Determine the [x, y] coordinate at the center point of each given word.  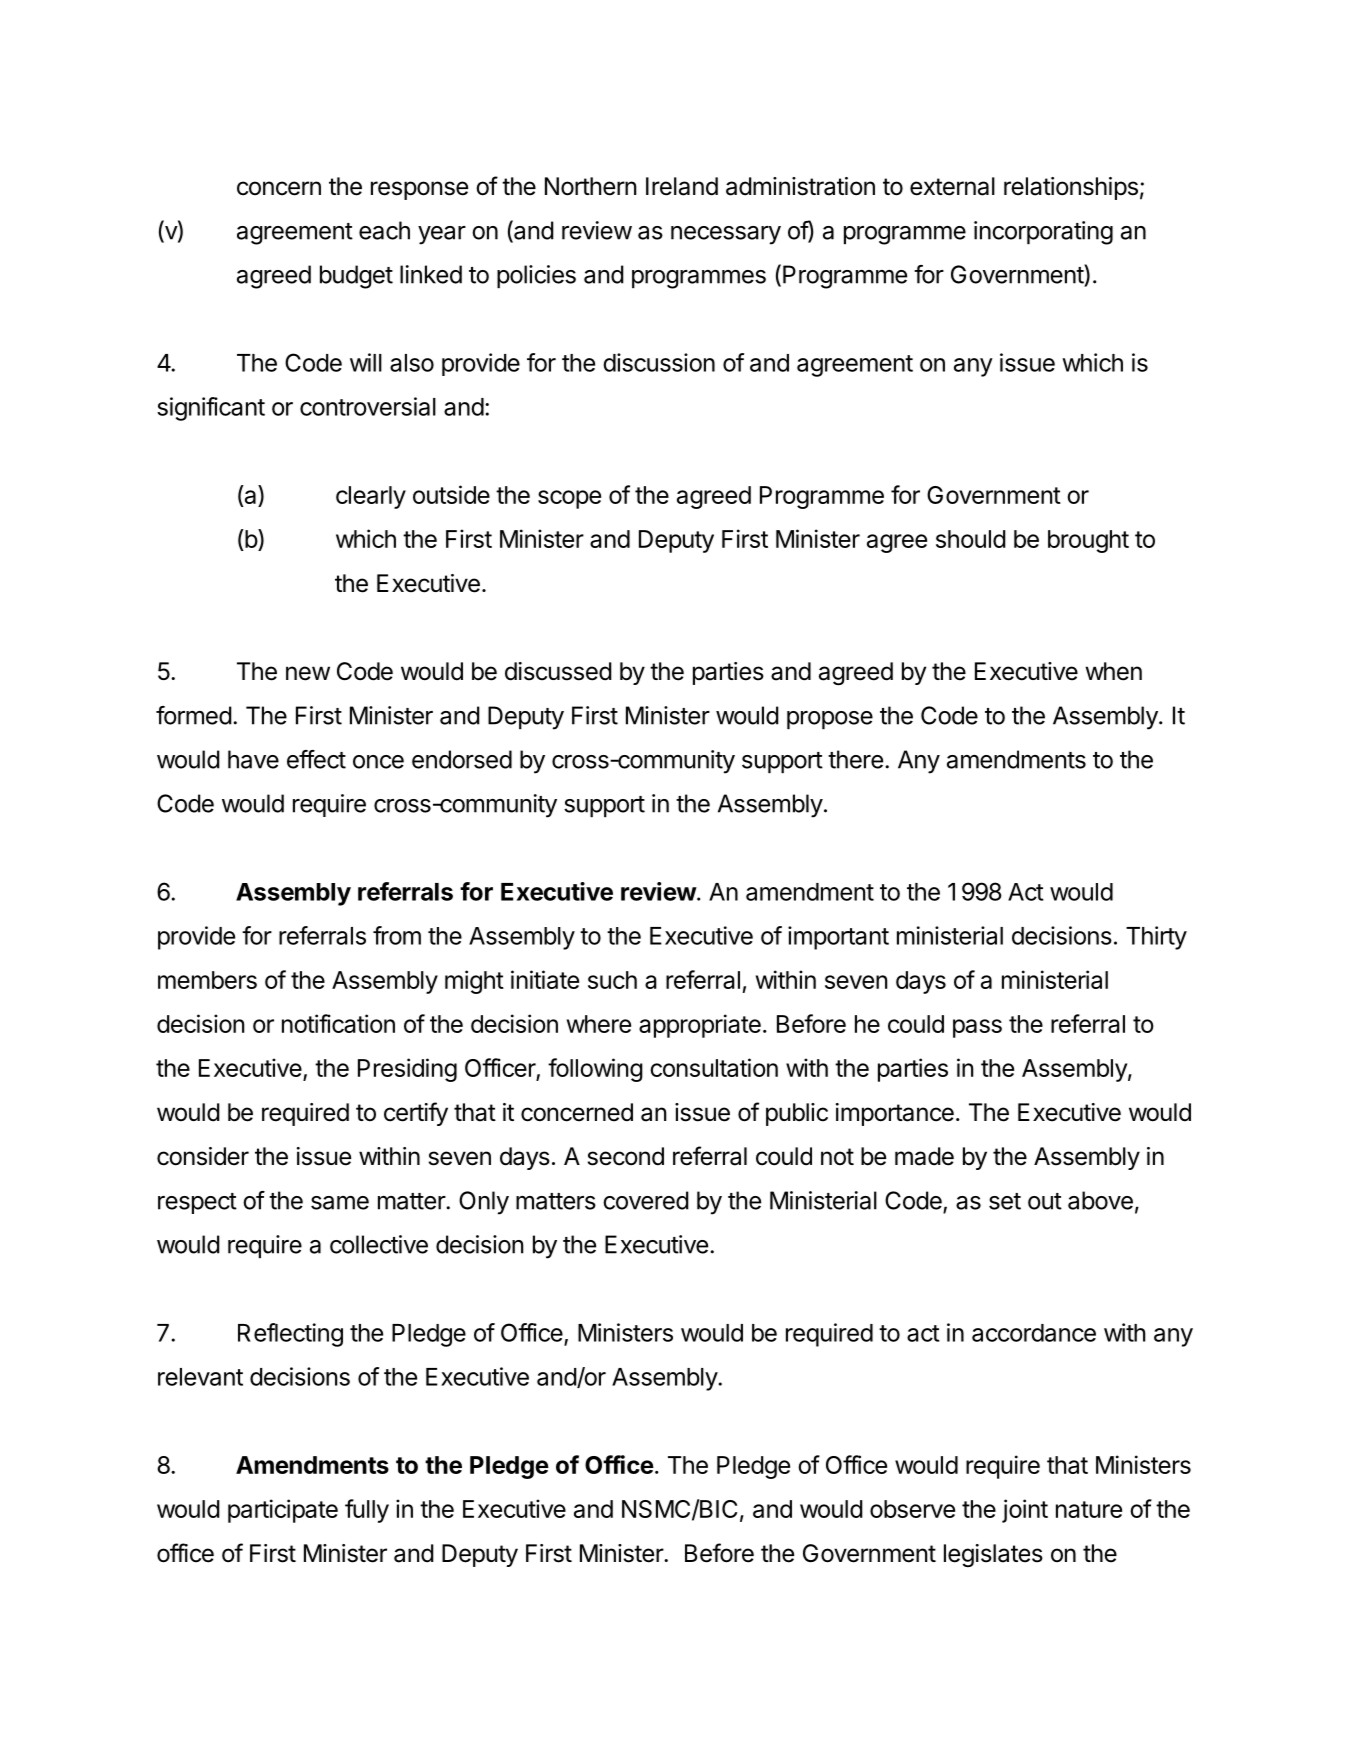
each [384, 230]
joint [1025, 1511]
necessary [726, 235]
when [1113, 671]
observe [912, 1509]
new [308, 673]
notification [338, 1023]
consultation [714, 1067]
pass [977, 1028]
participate [283, 1511]
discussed [558, 671]
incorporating [1043, 233]
